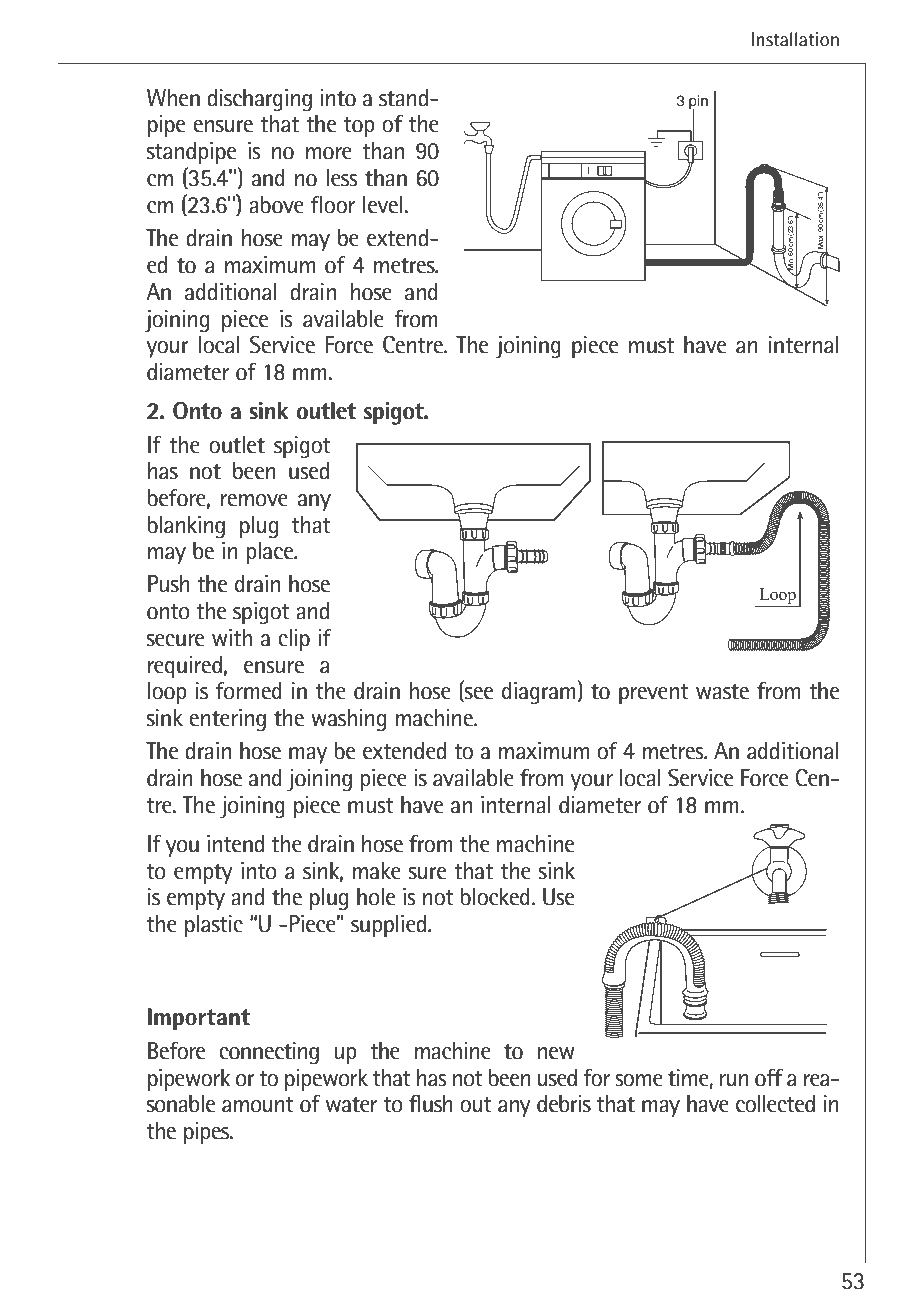  I want to click on blocked, so click(495, 897).
